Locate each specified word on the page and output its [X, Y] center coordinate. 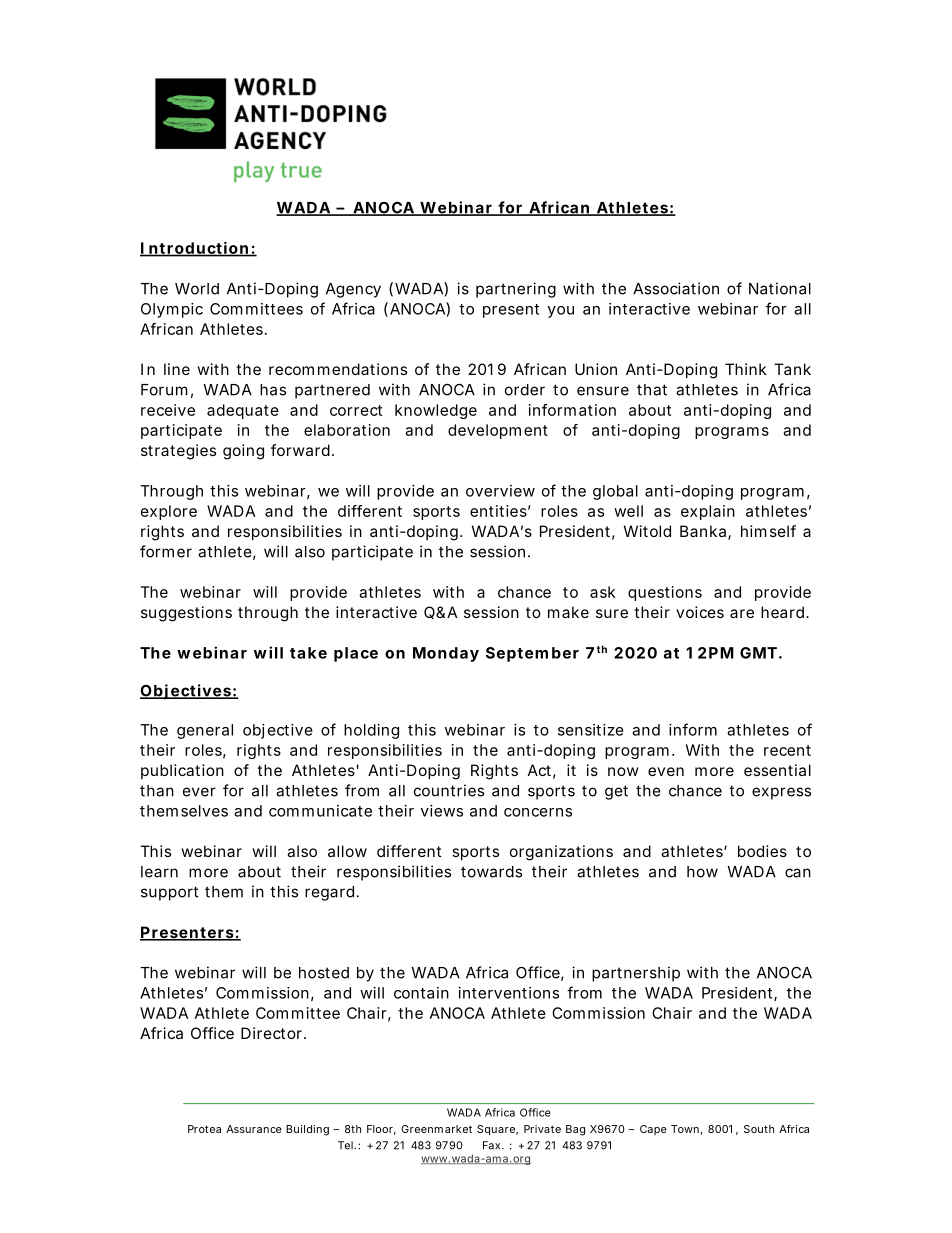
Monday [446, 654]
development [498, 431]
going [243, 452]
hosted [324, 973]
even [666, 771]
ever [199, 792]
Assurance [254, 1129]
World [197, 289]
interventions [509, 993]
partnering [516, 290]
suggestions [186, 614]
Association [676, 288]
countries [449, 790]
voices [700, 612]
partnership [636, 974]
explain [708, 512]
